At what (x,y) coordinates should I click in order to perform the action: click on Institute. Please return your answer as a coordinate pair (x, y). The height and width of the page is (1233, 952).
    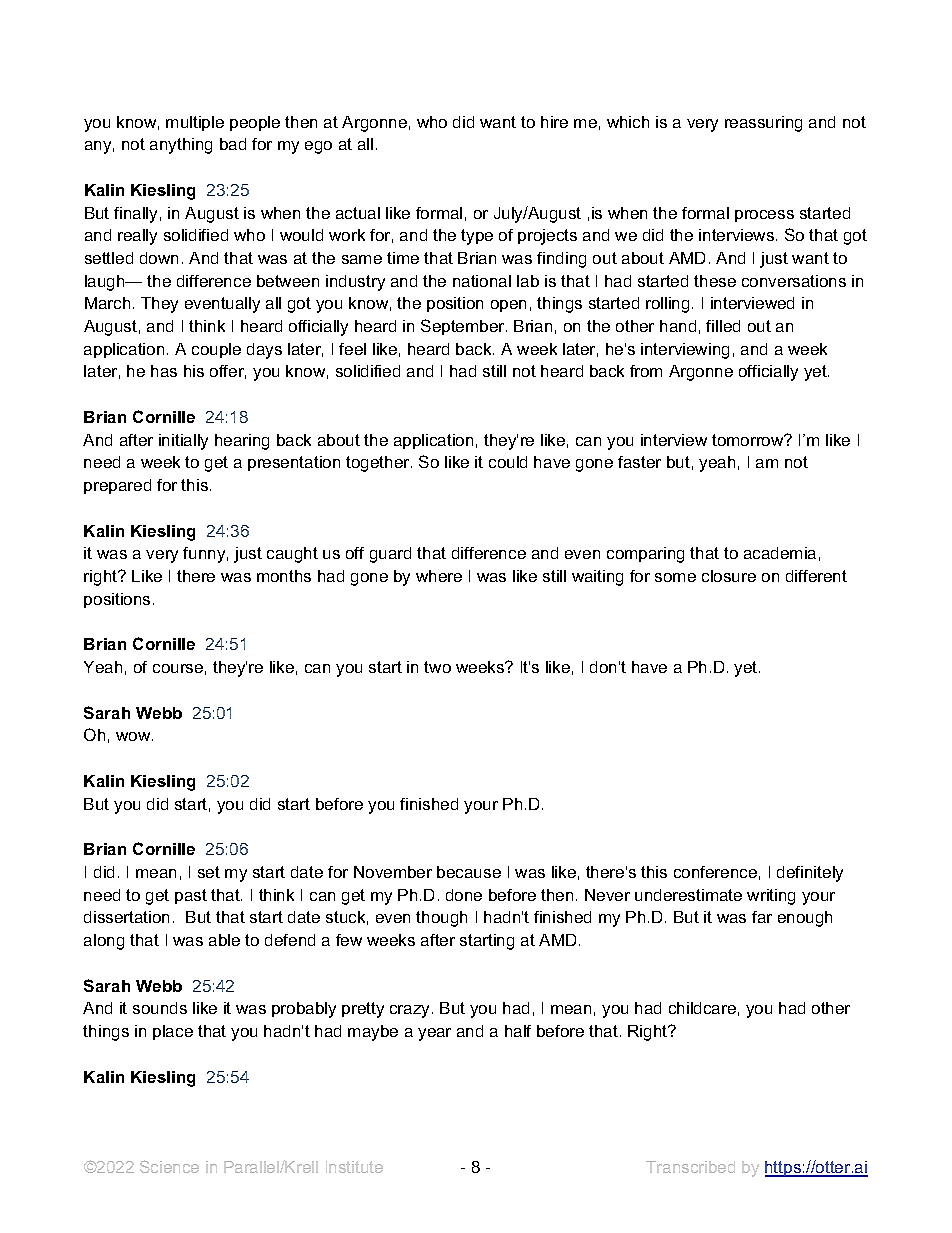
    Looking at the image, I should click on (354, 1167).
